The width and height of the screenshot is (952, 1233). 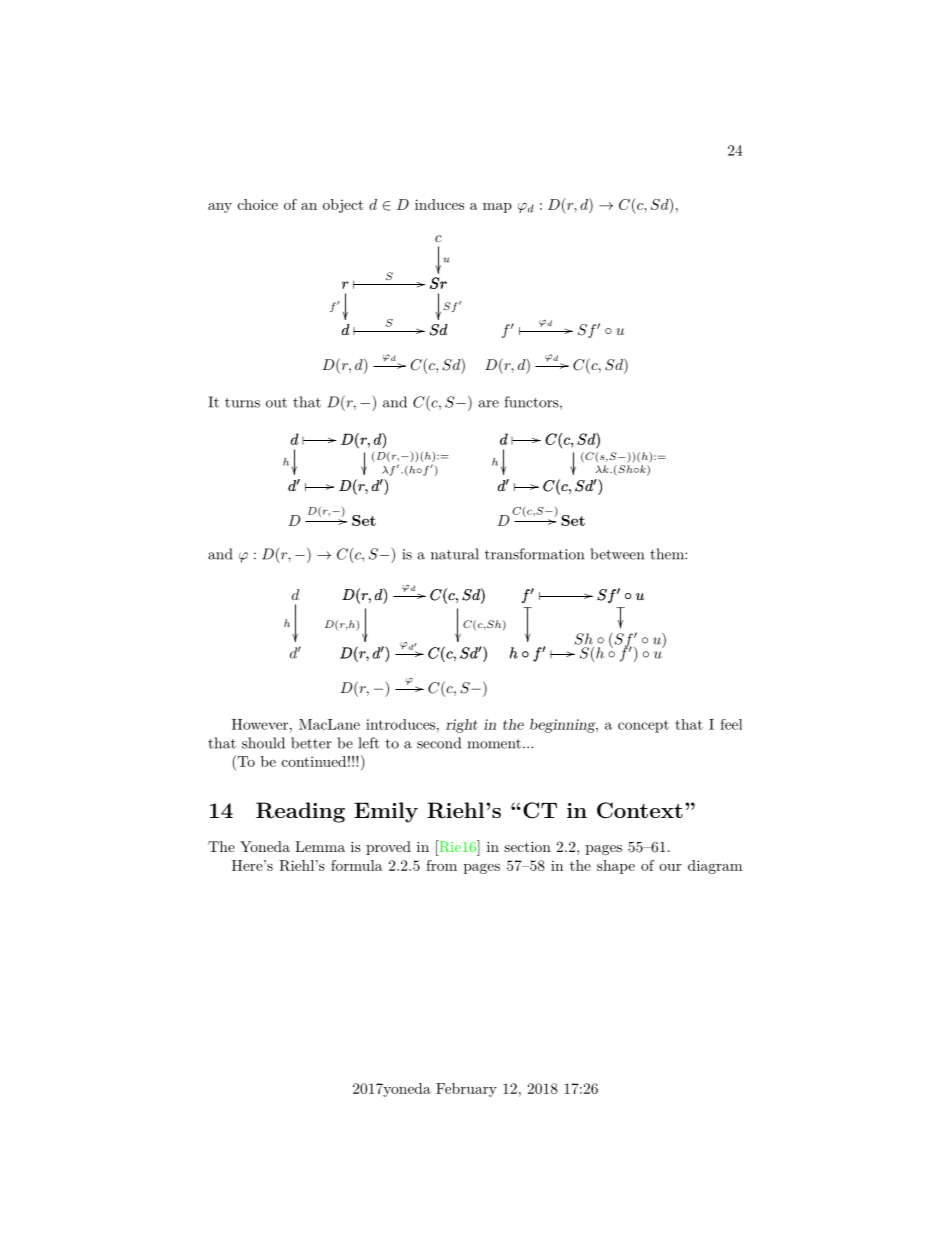 What do you see at coordinates (617, 554) in the screenshot?
I see `between` at bounding box center [617, 554].
